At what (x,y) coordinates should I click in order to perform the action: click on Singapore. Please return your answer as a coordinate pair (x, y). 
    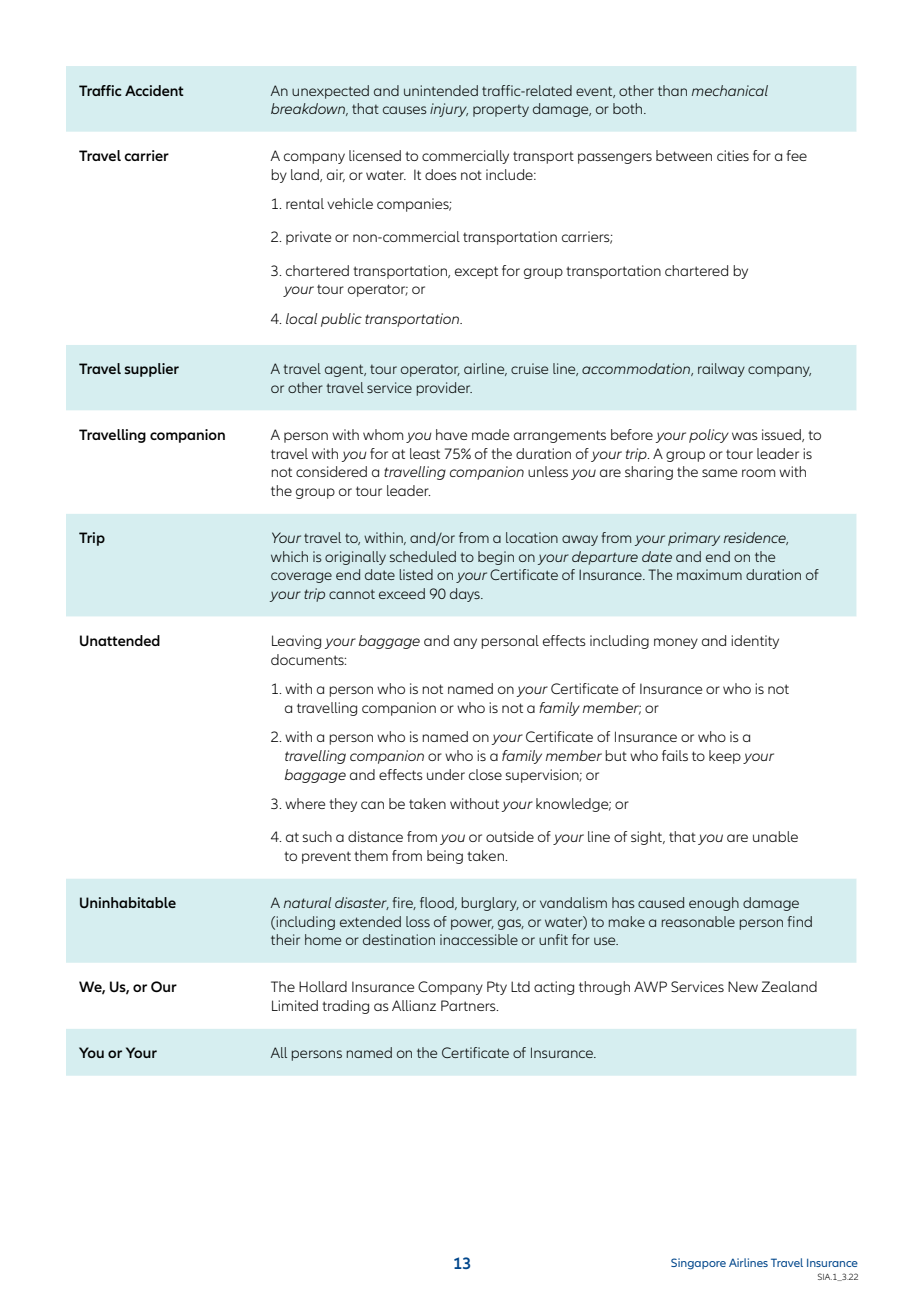
    Looking at the image, I should click on (698, 1264).
